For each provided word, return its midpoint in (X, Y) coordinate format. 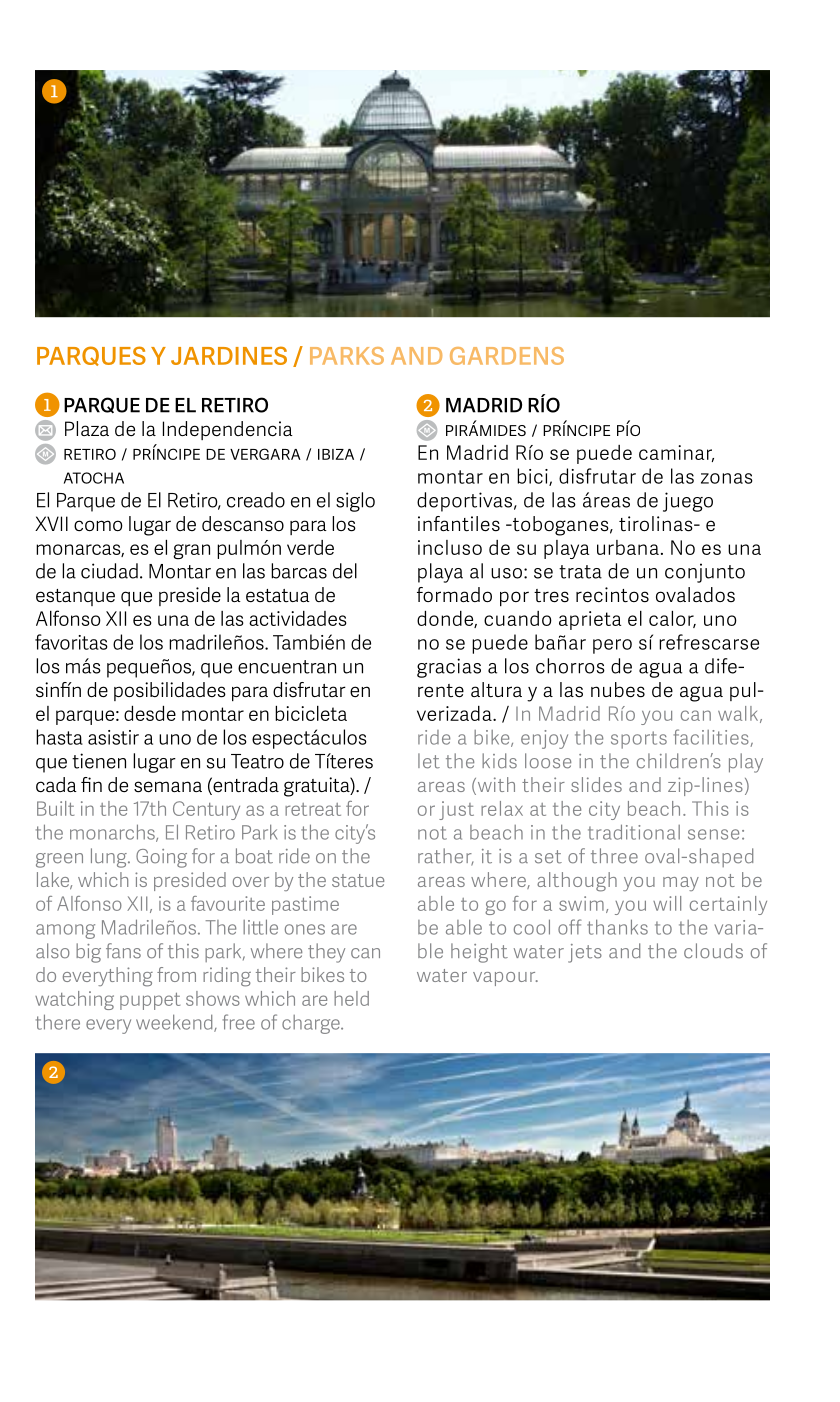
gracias (449, 668)
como (98, 525)
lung (110, 858)
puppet (150, 1001)
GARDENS (507, 356)
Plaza (87, 428)
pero (612, 646)
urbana (628, 547)
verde (310, 547)
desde (150, 713)
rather (446, 857)
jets (585, 953)
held (351, 998)
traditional (634, 832)
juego (688, 502)
